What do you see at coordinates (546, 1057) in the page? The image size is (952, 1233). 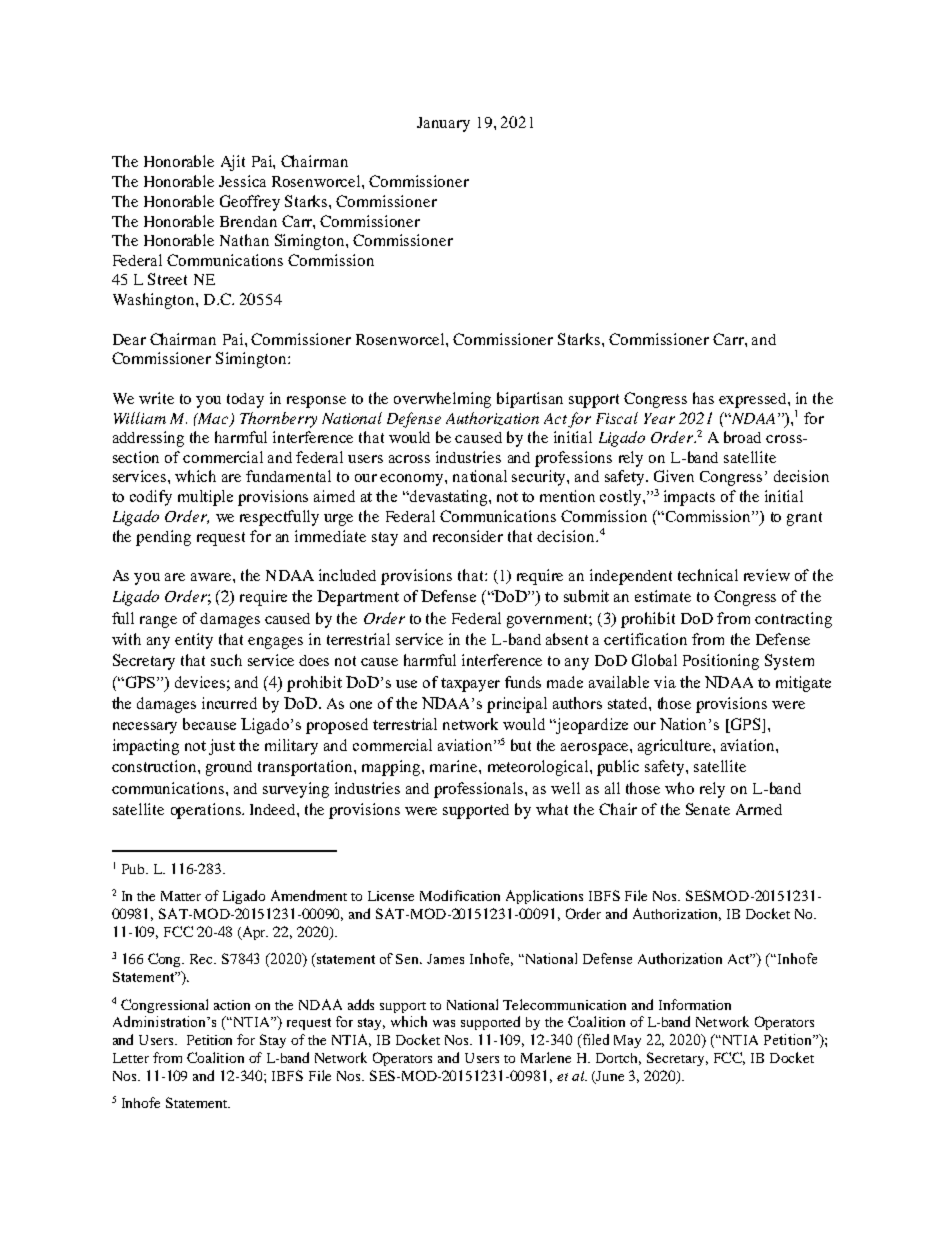 I see `Marlene` at bounding box center [546, 1057].
